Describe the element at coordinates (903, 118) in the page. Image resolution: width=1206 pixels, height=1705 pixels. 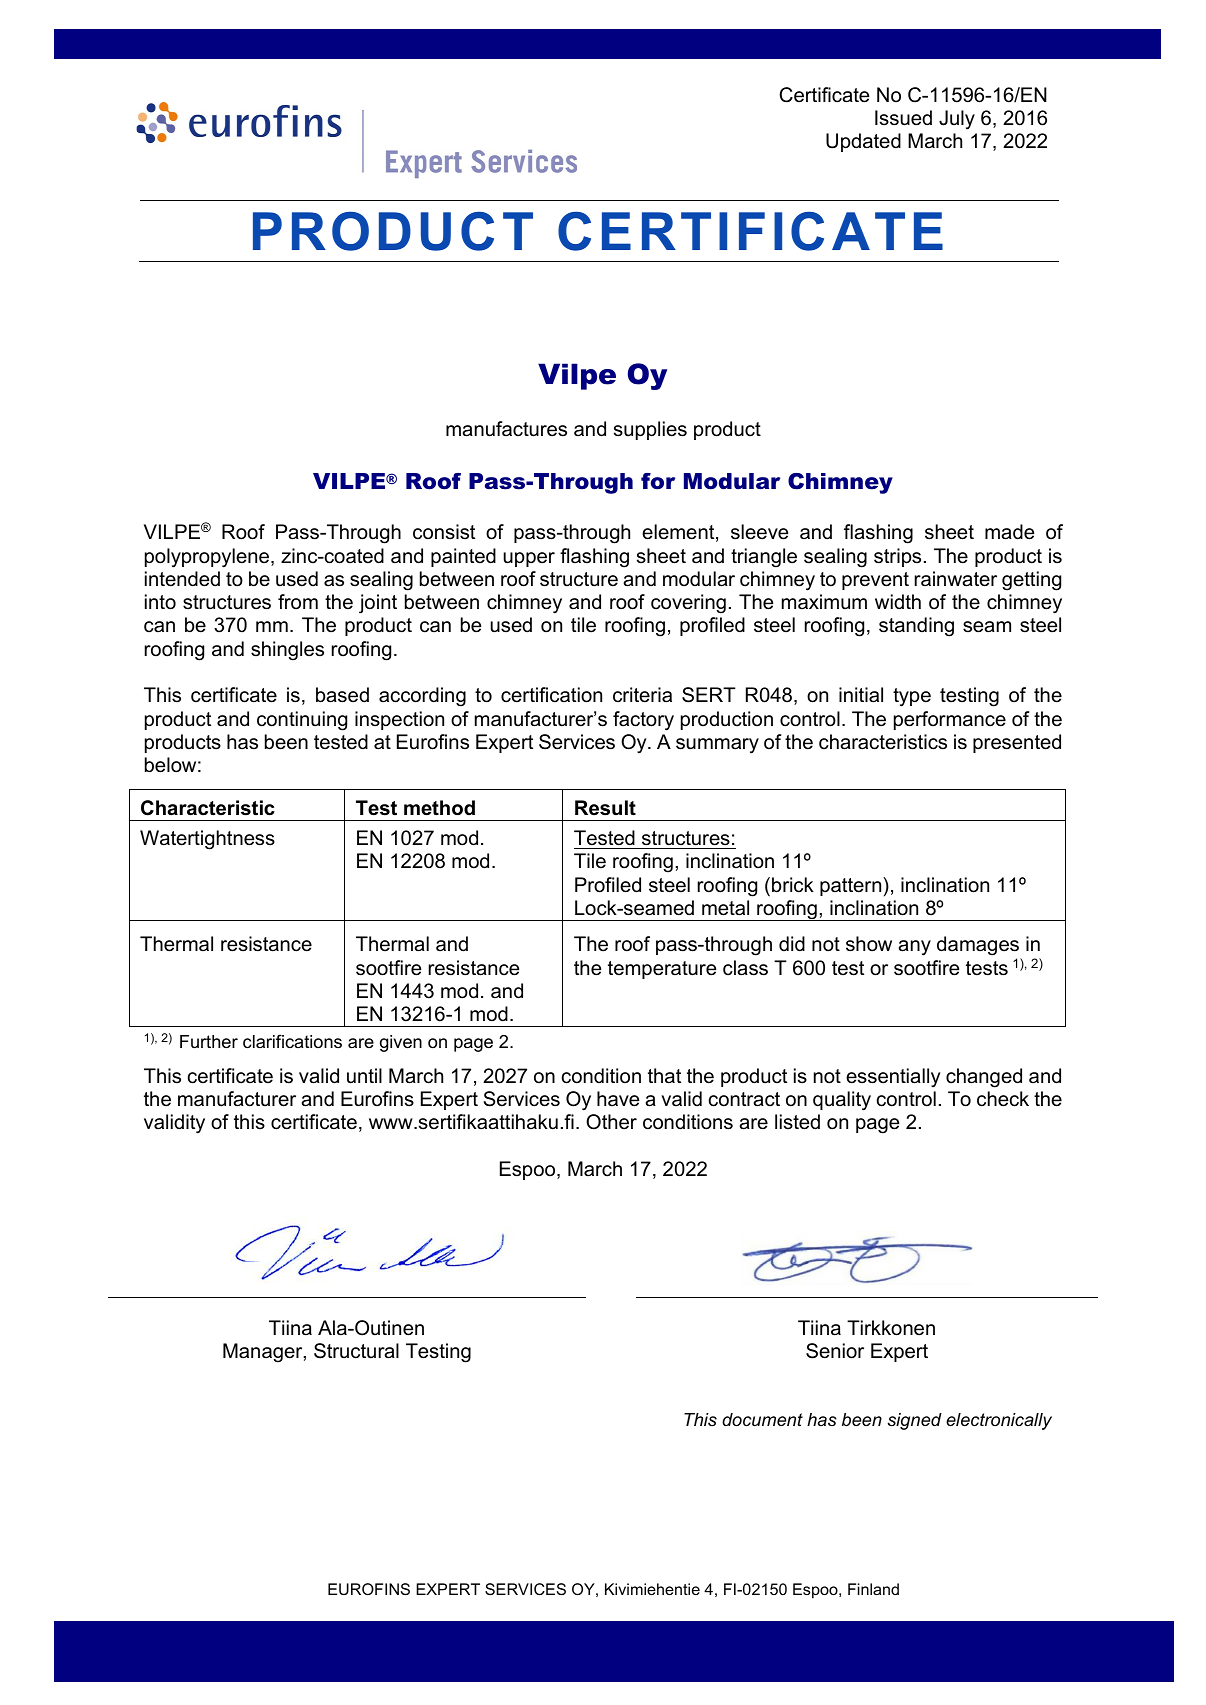
I see `Issued` at that location.
